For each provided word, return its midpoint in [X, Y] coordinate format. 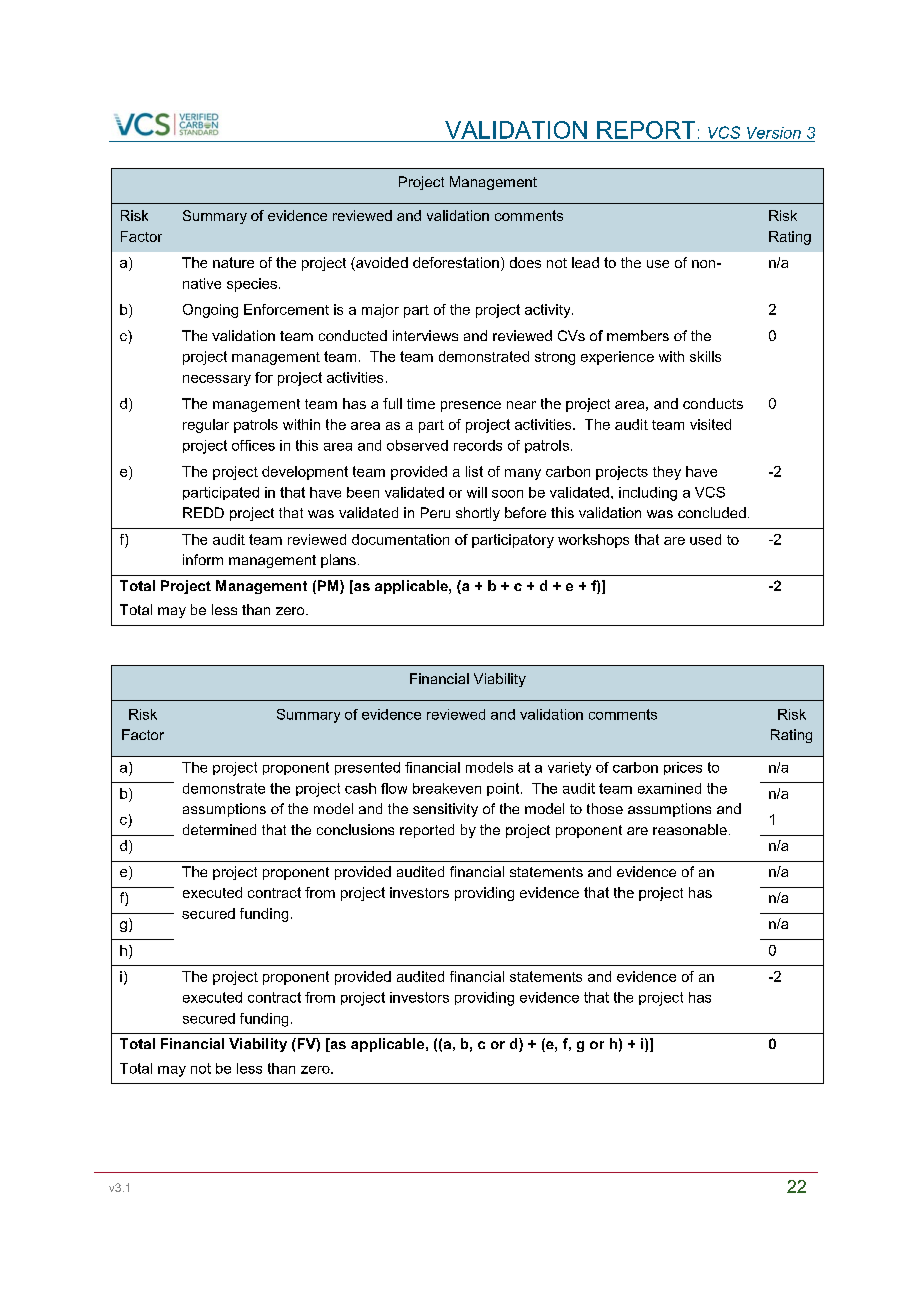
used [705, 539]
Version [774, 133]
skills [705, 356]
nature [233, 262]
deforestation [456, 262]
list [474, 471]
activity [549, 311]
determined [219, 829]
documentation [400, 539]
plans [338, 561]
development [305, 473]
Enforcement [286, 309]
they [667, 473]
